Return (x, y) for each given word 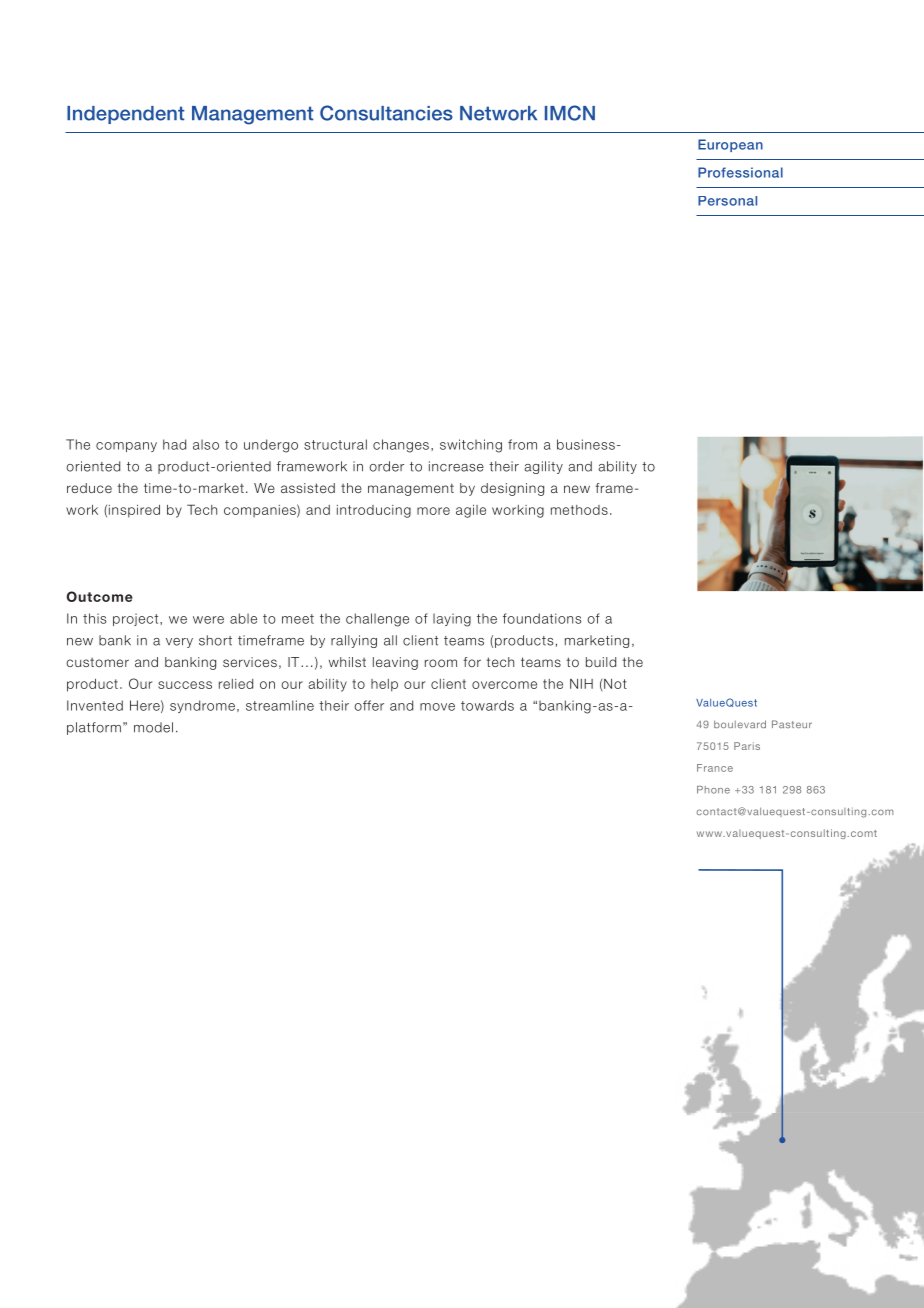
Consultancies (386, 113)
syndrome (202, 706)
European (730, 145)
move (437, 707)
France (715, 768)
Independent (125, 115)
